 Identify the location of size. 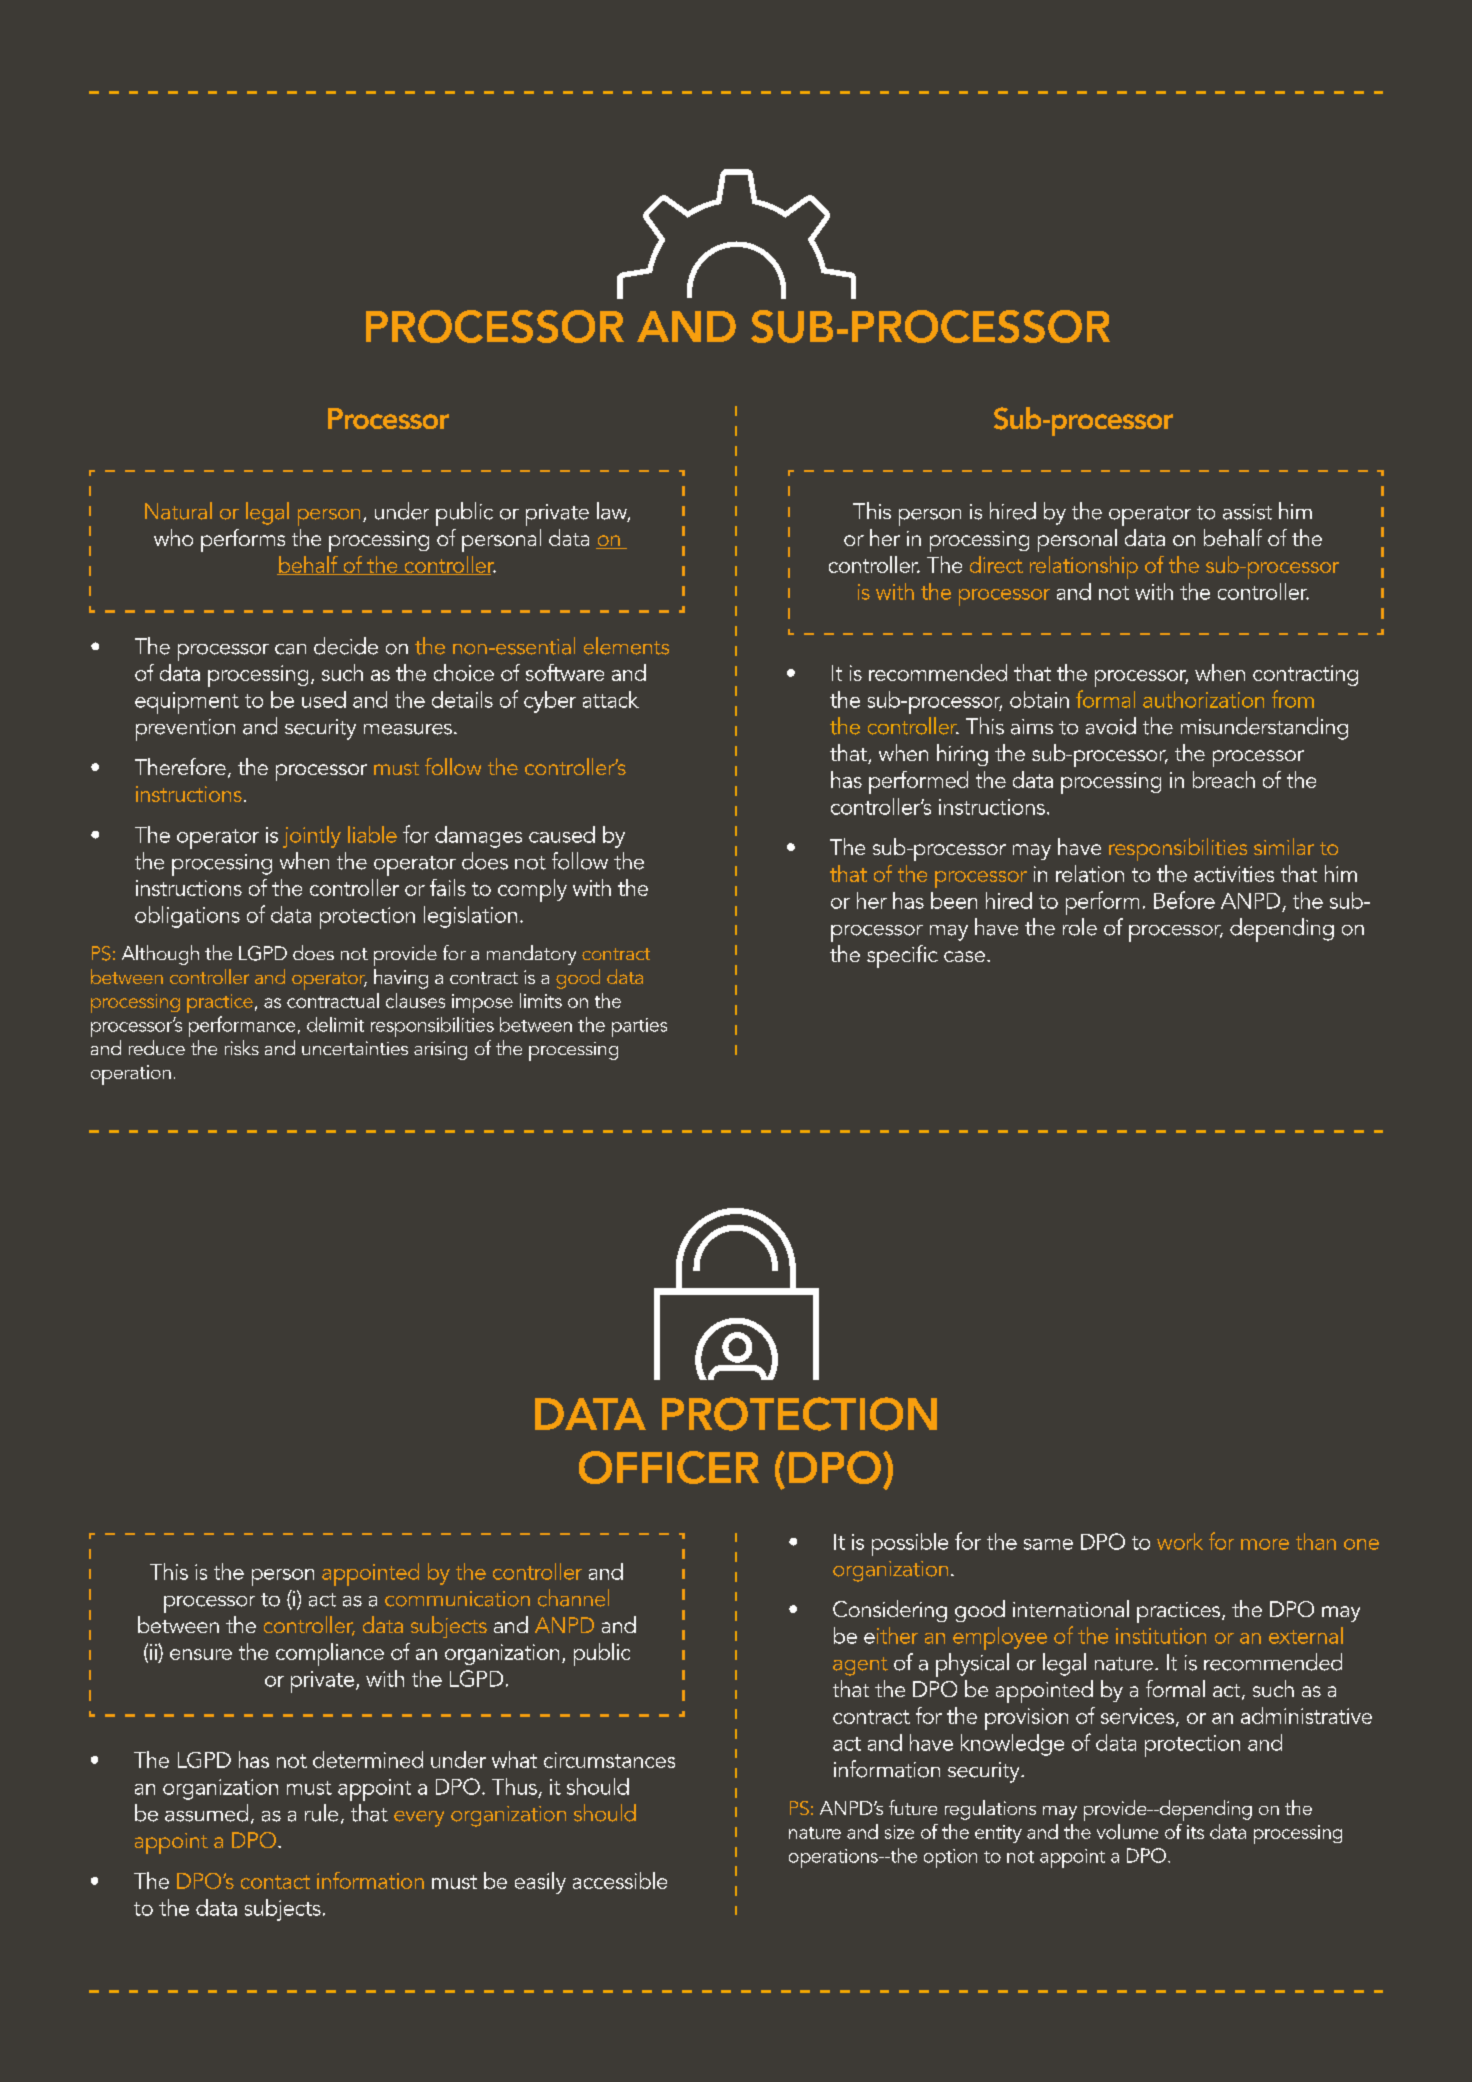
(899, 1832).
